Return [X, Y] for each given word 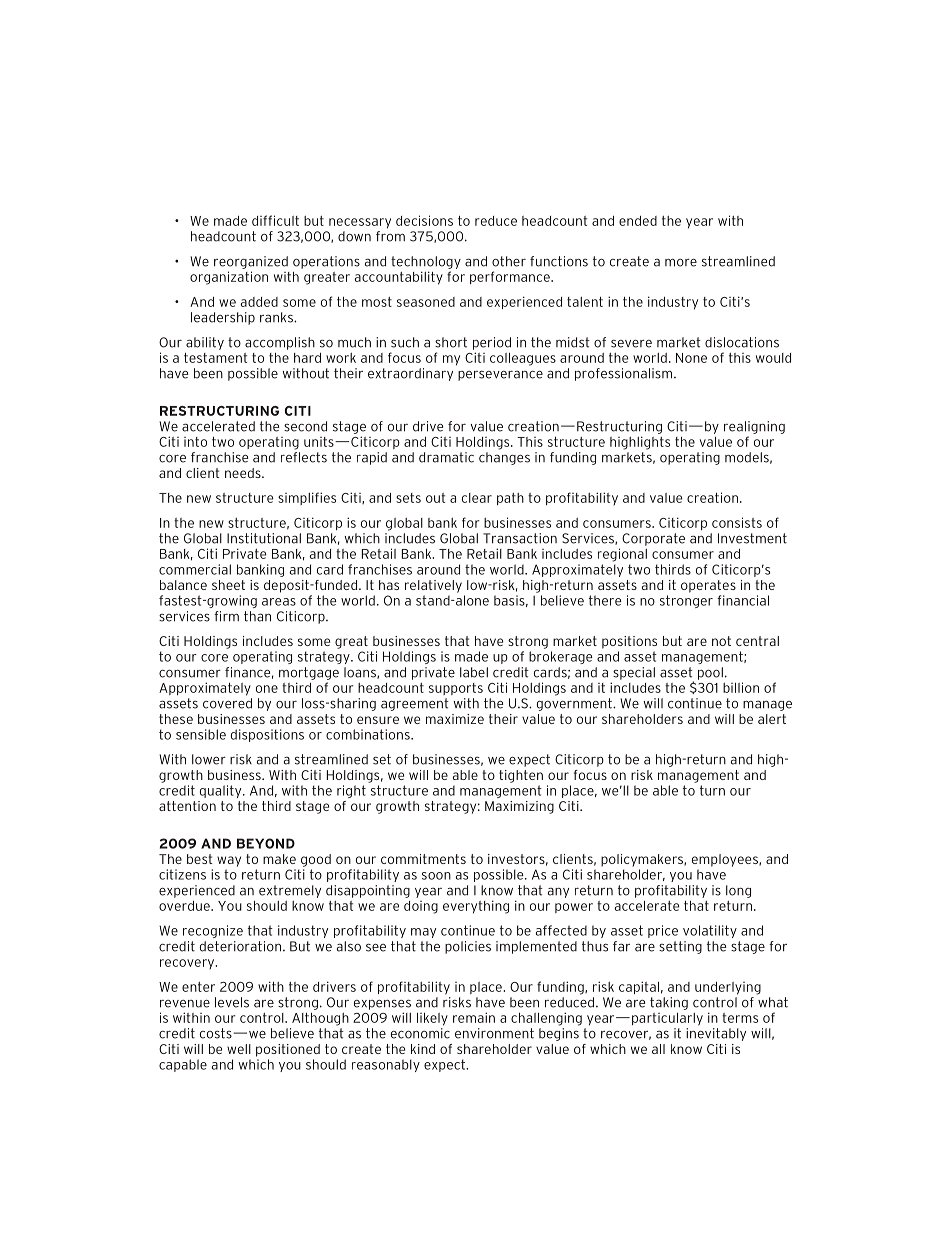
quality [222, 791]
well [239, 1049]
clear [477, 498]
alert [772, 719]
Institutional [264, 538]
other [509, 261]
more [681, 263]
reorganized [251, 262]
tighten [521, 776]
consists [737, 522]
